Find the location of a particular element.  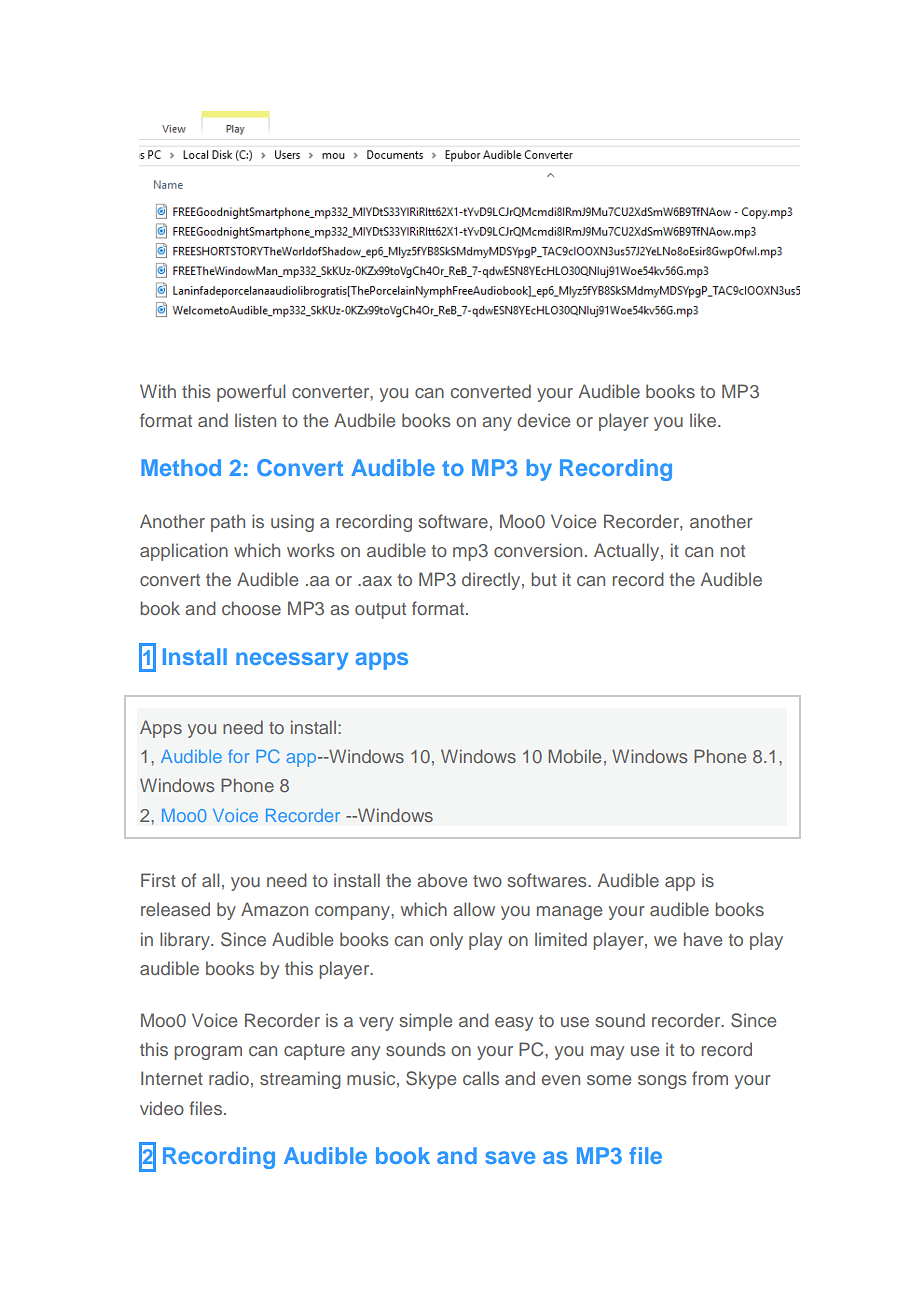

listen is located at coordinates (255, 420).
